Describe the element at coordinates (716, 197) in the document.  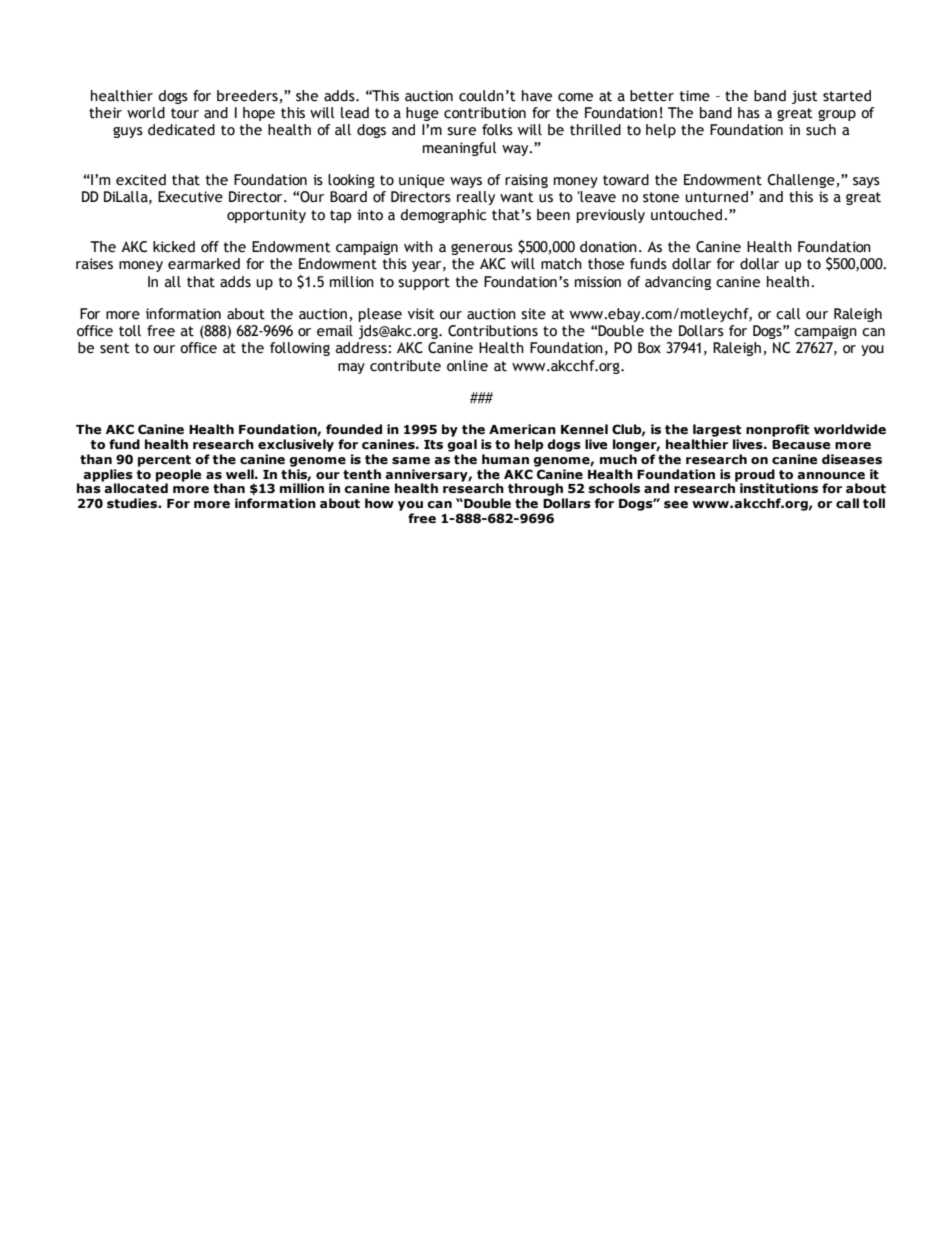
I see `unturned` at that location.
